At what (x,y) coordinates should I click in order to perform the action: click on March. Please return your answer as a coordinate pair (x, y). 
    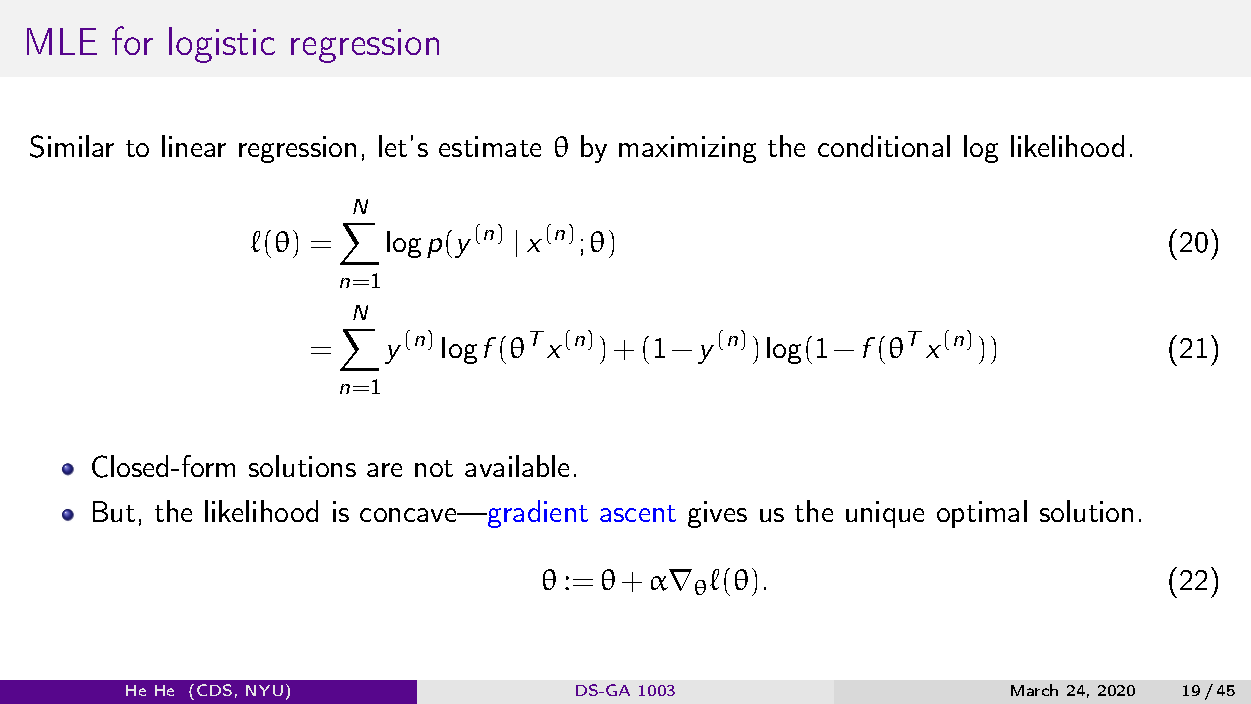
    Looking at the image, I should click on (1034, 690).
